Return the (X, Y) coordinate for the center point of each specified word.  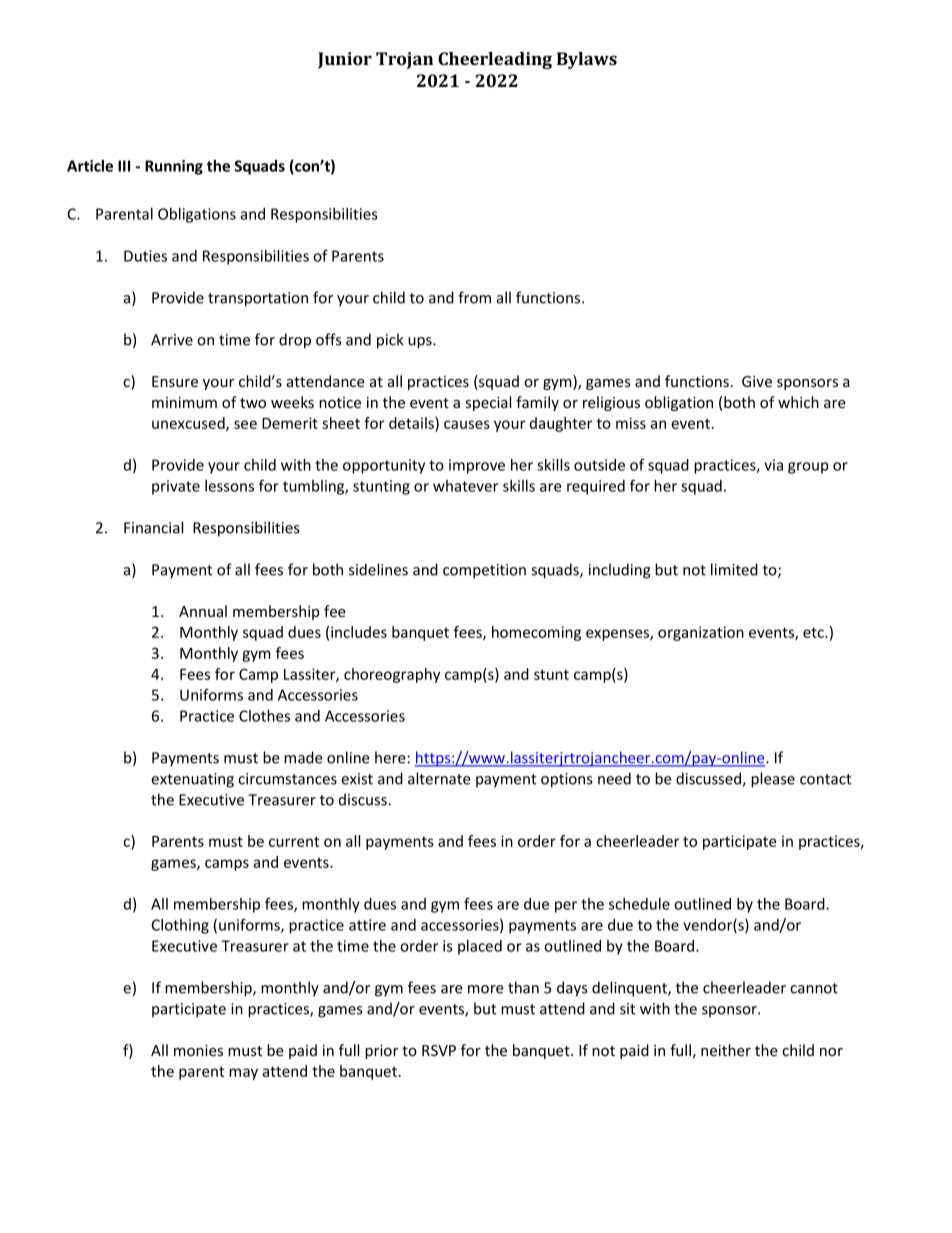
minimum (184, 402)
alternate (439, 778)
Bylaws (587, 60)
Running (174, 167)
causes (467, 424)
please (773, 780)
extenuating (192, 780)
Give (757, 381)
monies (198, 1050)
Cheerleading (495, 60)
